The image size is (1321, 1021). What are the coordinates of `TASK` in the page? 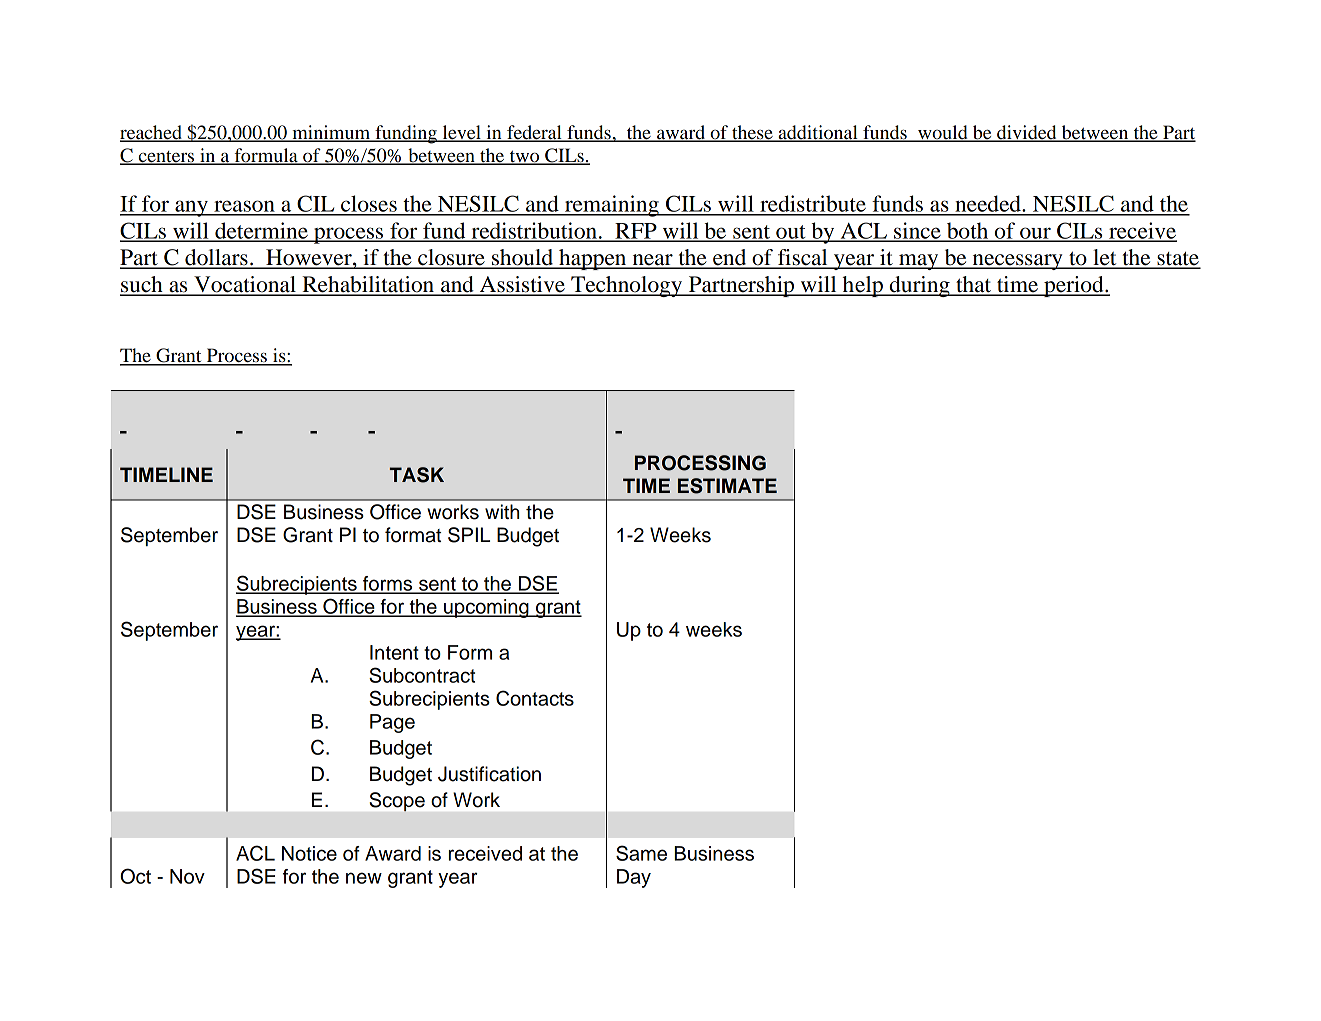 It's located at (416, 475).
